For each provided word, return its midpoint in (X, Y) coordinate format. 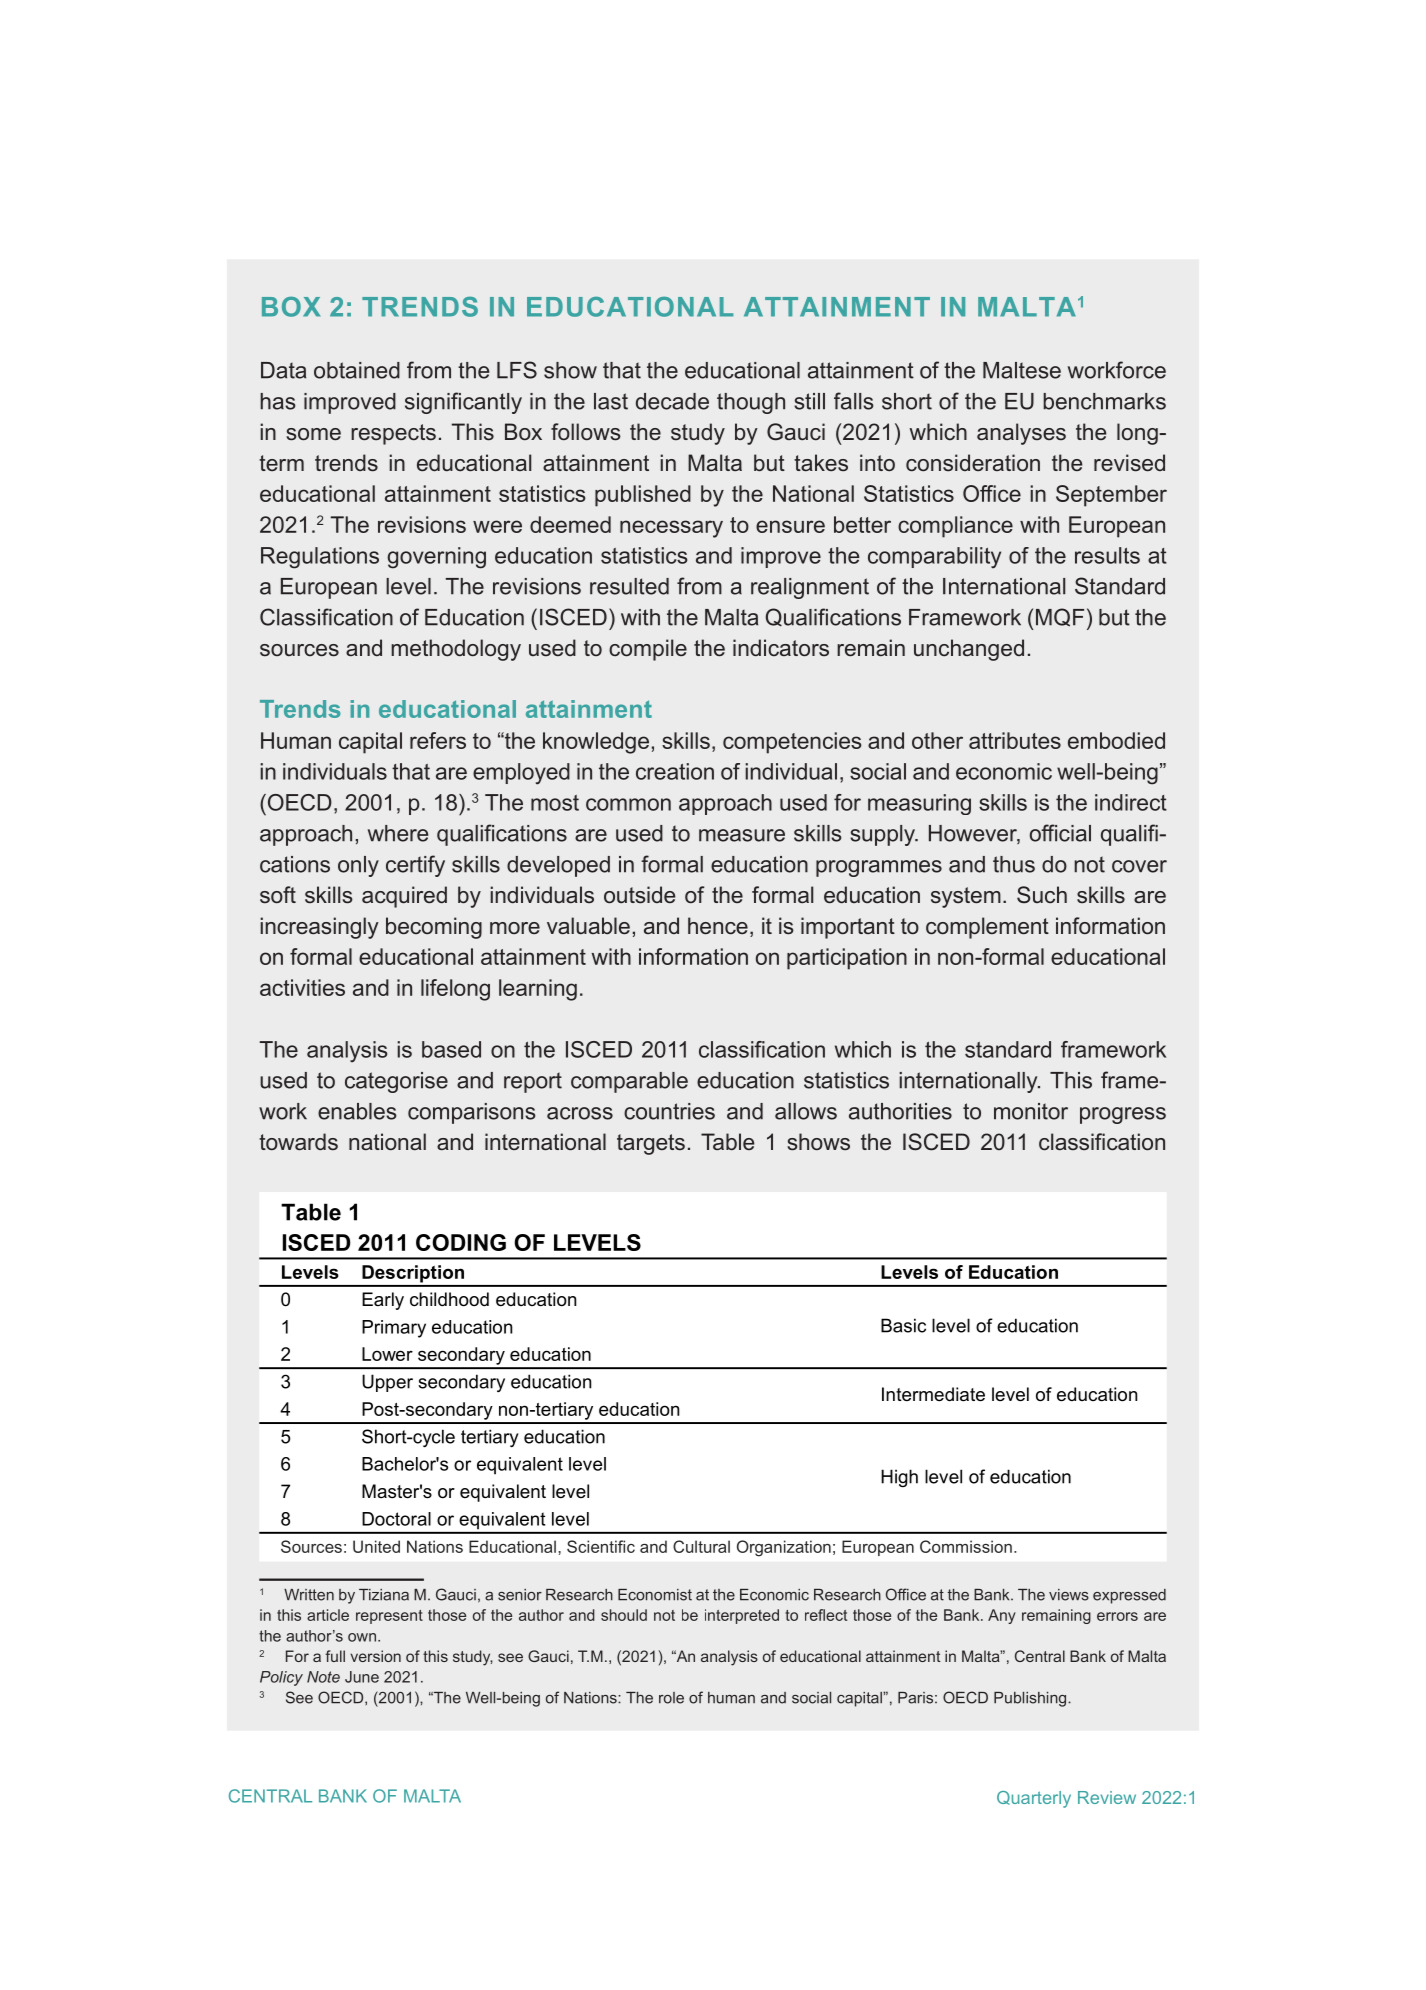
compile (648, 650)
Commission (966, 1546)
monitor (1031, 1111)
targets (651, 1144)
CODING (461, 1242)
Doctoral (396, 1519)
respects (393, 434)
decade (672, 401)
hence (718, 926)
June (362, 1677)
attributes (1015, 740)
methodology (456, 650)
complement (987, 928)
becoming (434, 928)
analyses (1021, 434)
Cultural (701, 1546)
